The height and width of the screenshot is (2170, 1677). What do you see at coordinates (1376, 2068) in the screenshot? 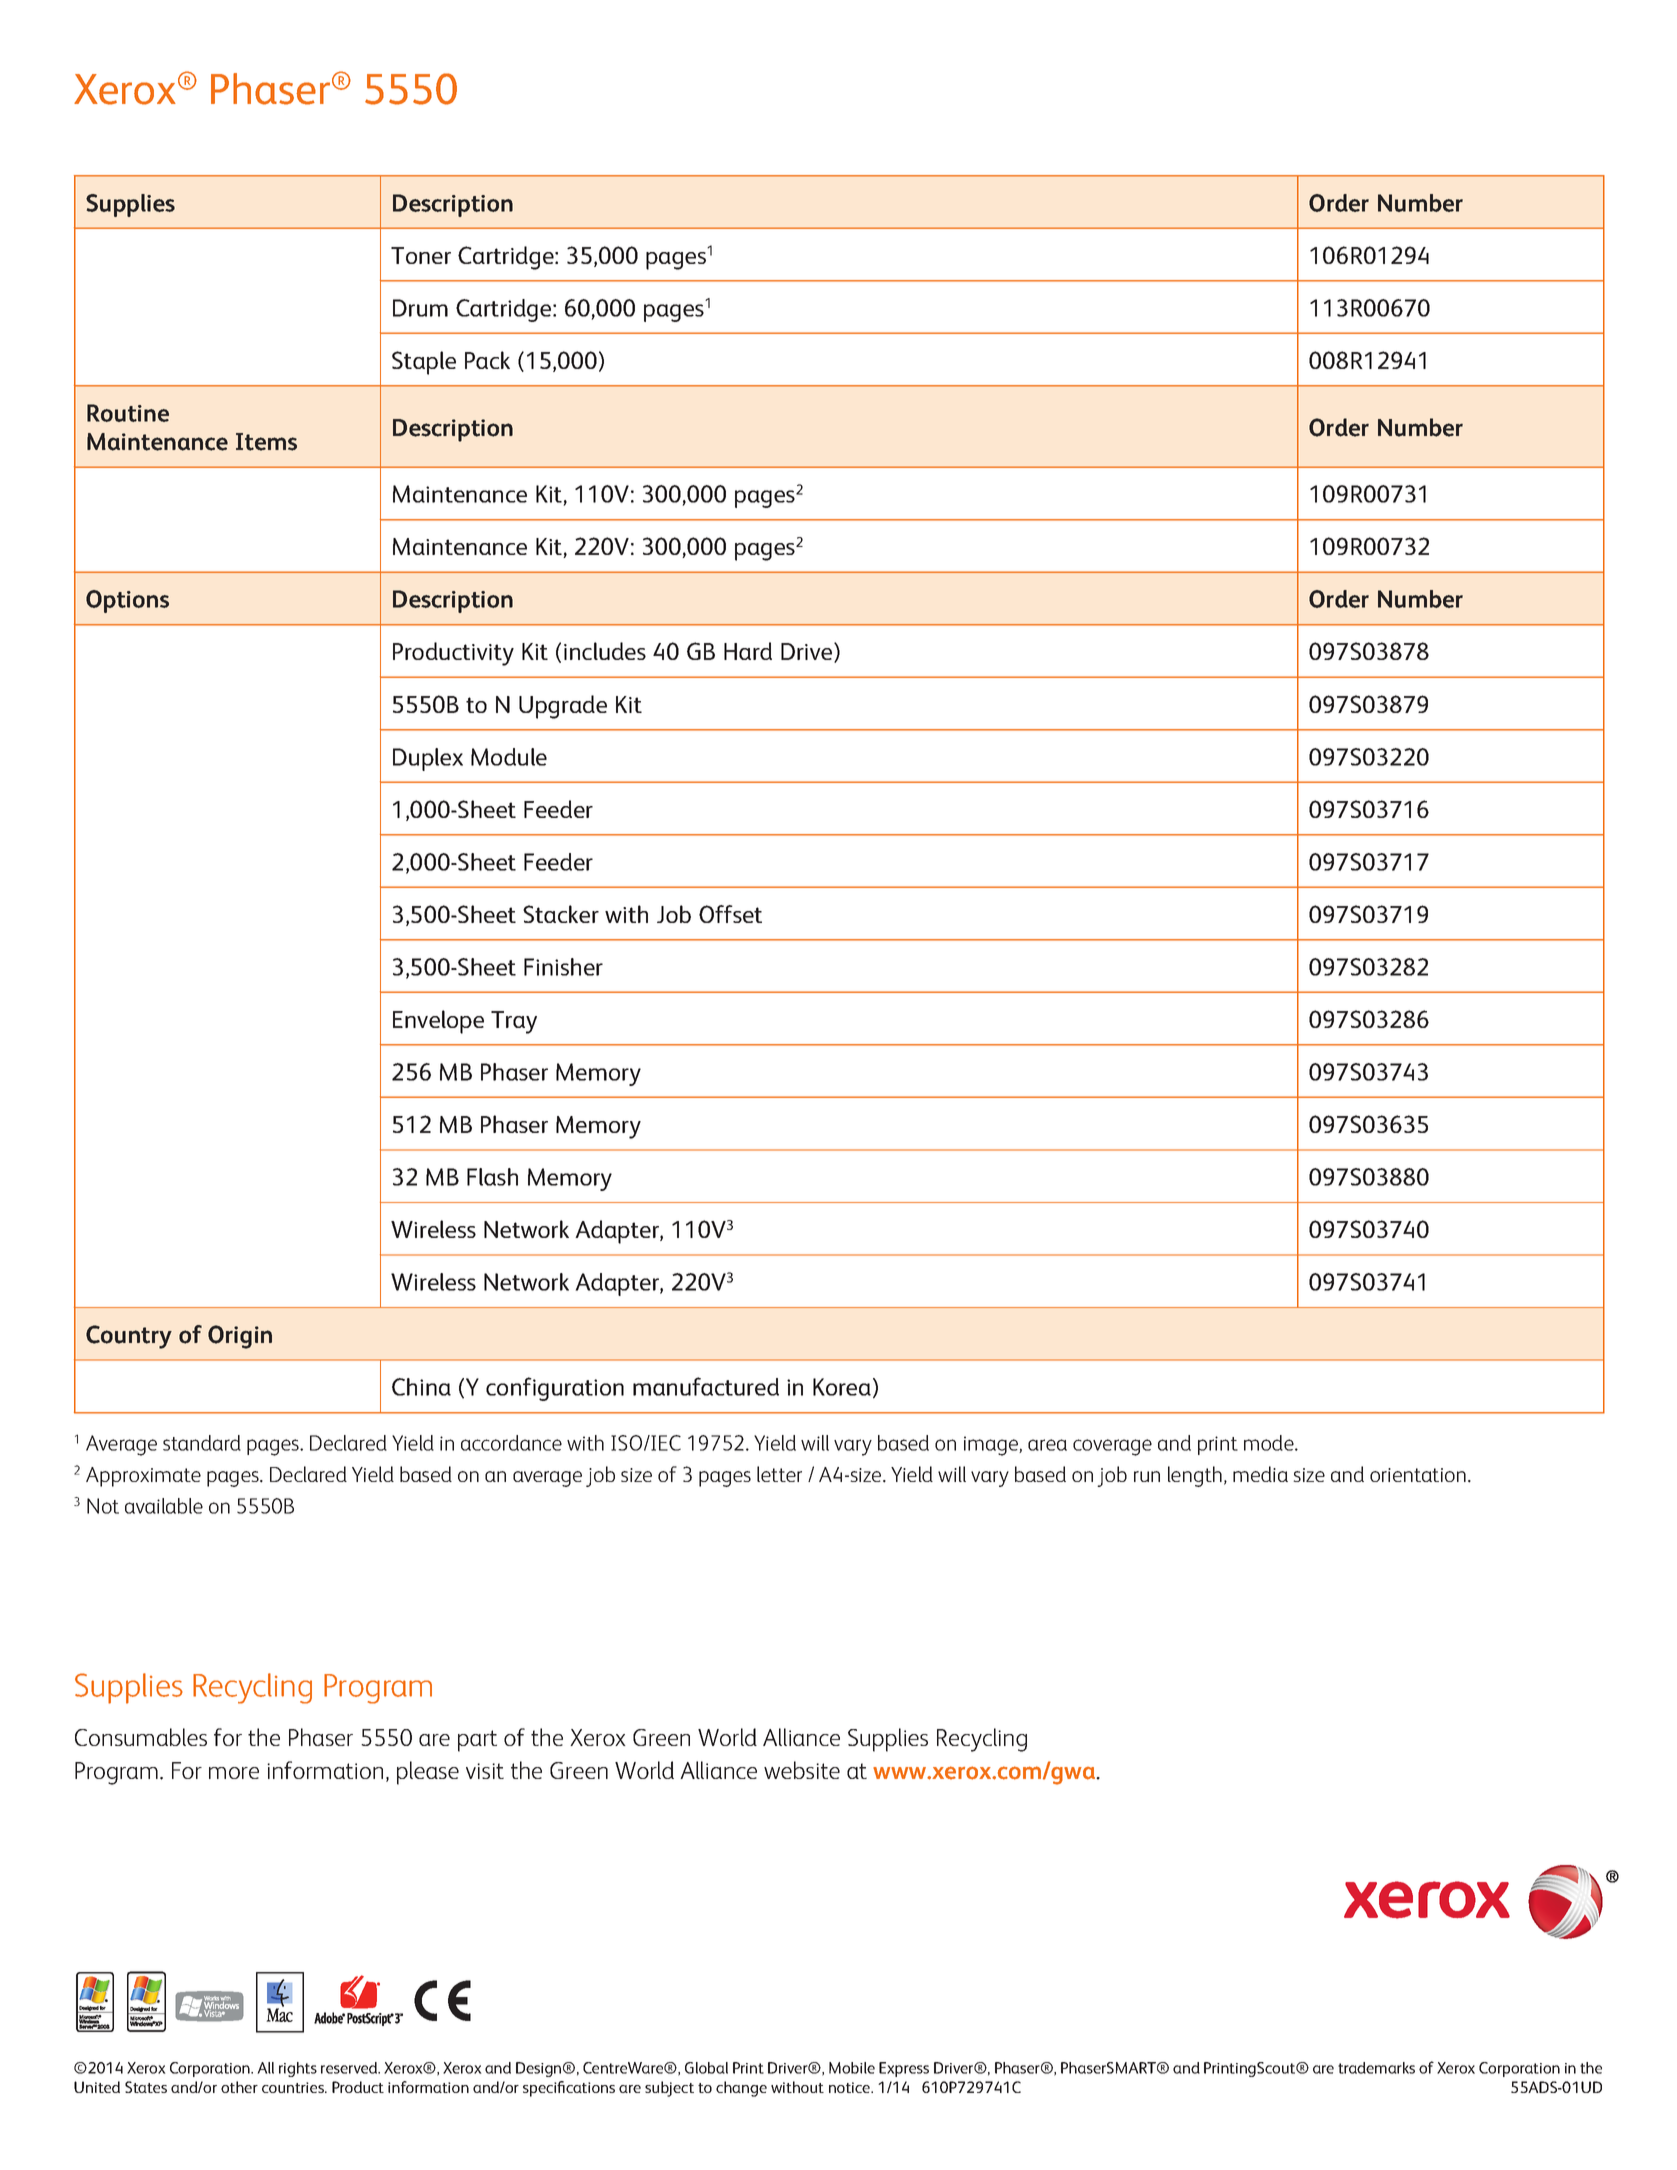
I see `trademarks` at bounding box center [1376, 2068].
